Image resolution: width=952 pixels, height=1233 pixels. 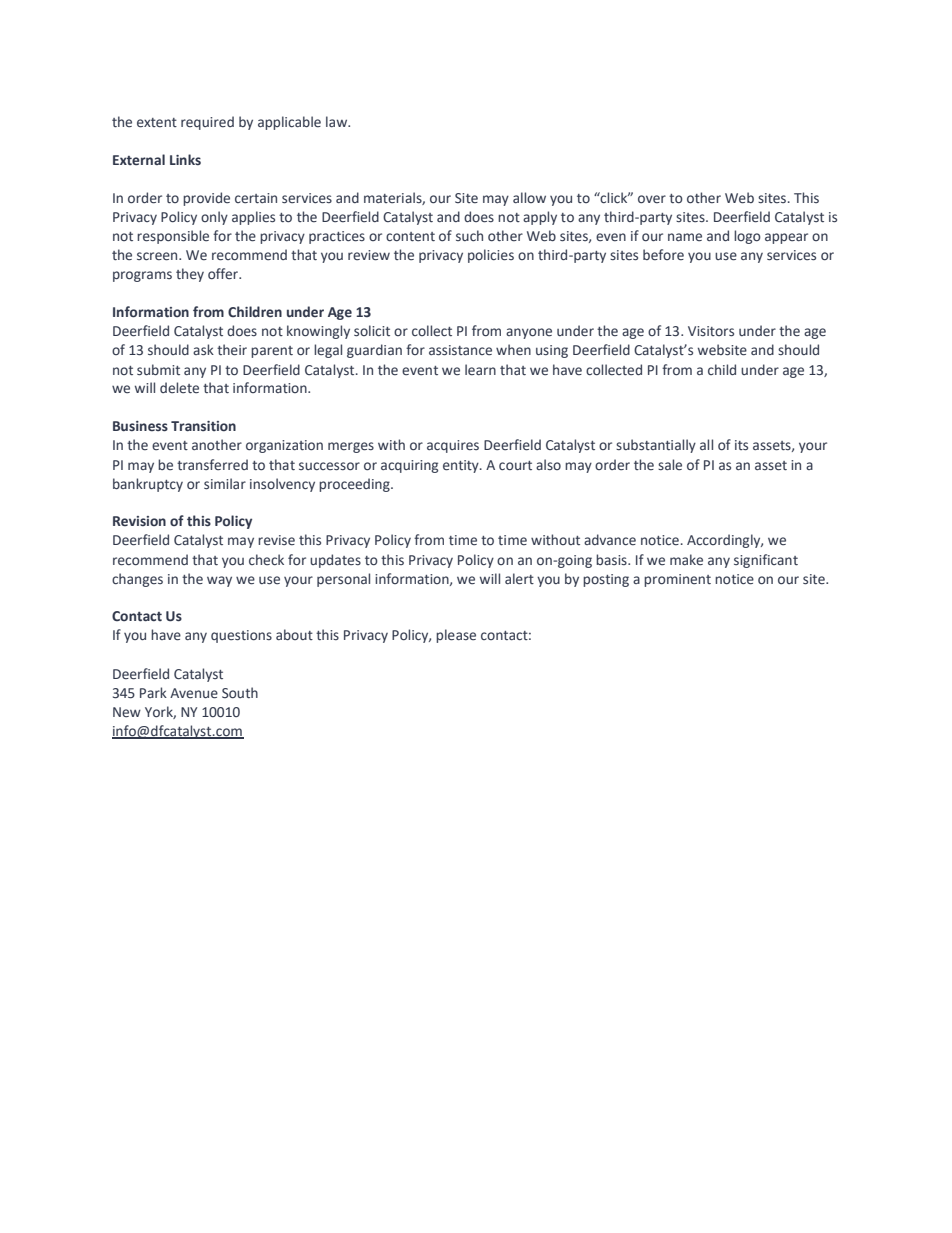 What do you see at coordinates (194, 693) in the screenshot?
I see `Avenue` at bounding box center [194, 693].
